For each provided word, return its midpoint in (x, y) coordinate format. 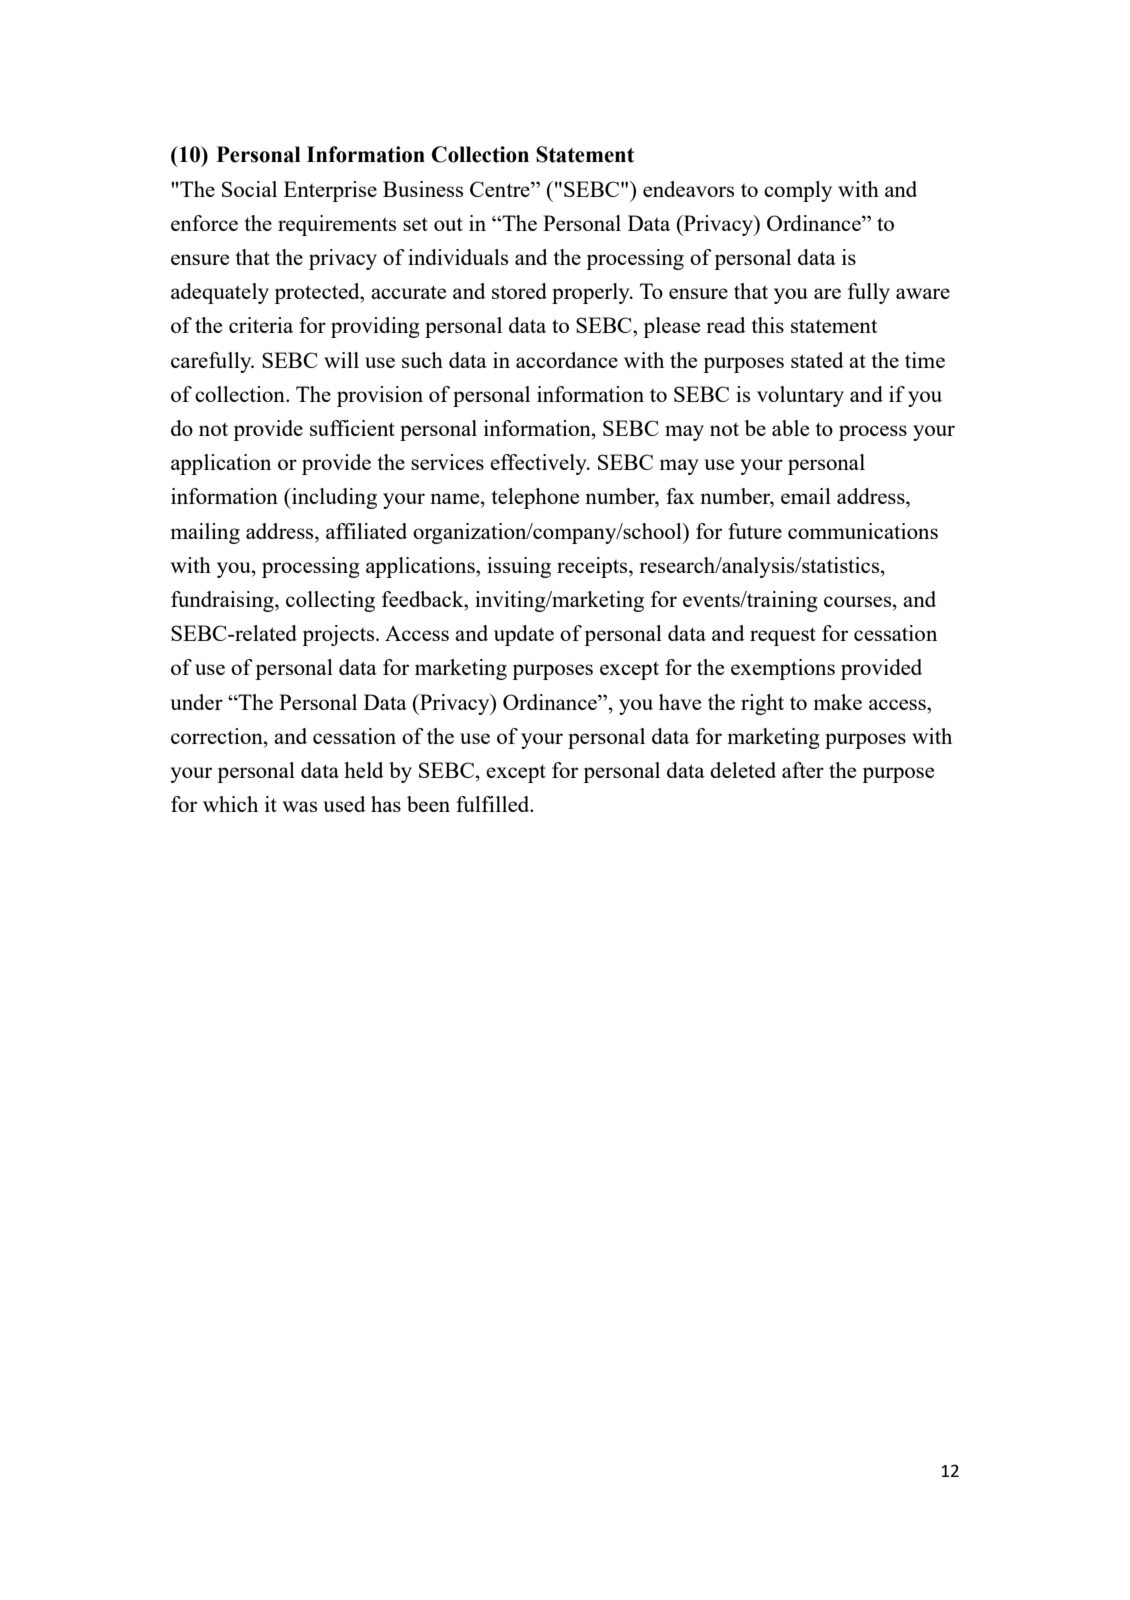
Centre (501, 189)
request (783, 636)
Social (249, 189)
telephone (535, 498)
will (341, 360)
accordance (567, 360)
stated (817, 360)
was (299, 806)
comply (798, 191)
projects (339, 635)
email (806, 496)
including (333, 498)
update (524, 635)
